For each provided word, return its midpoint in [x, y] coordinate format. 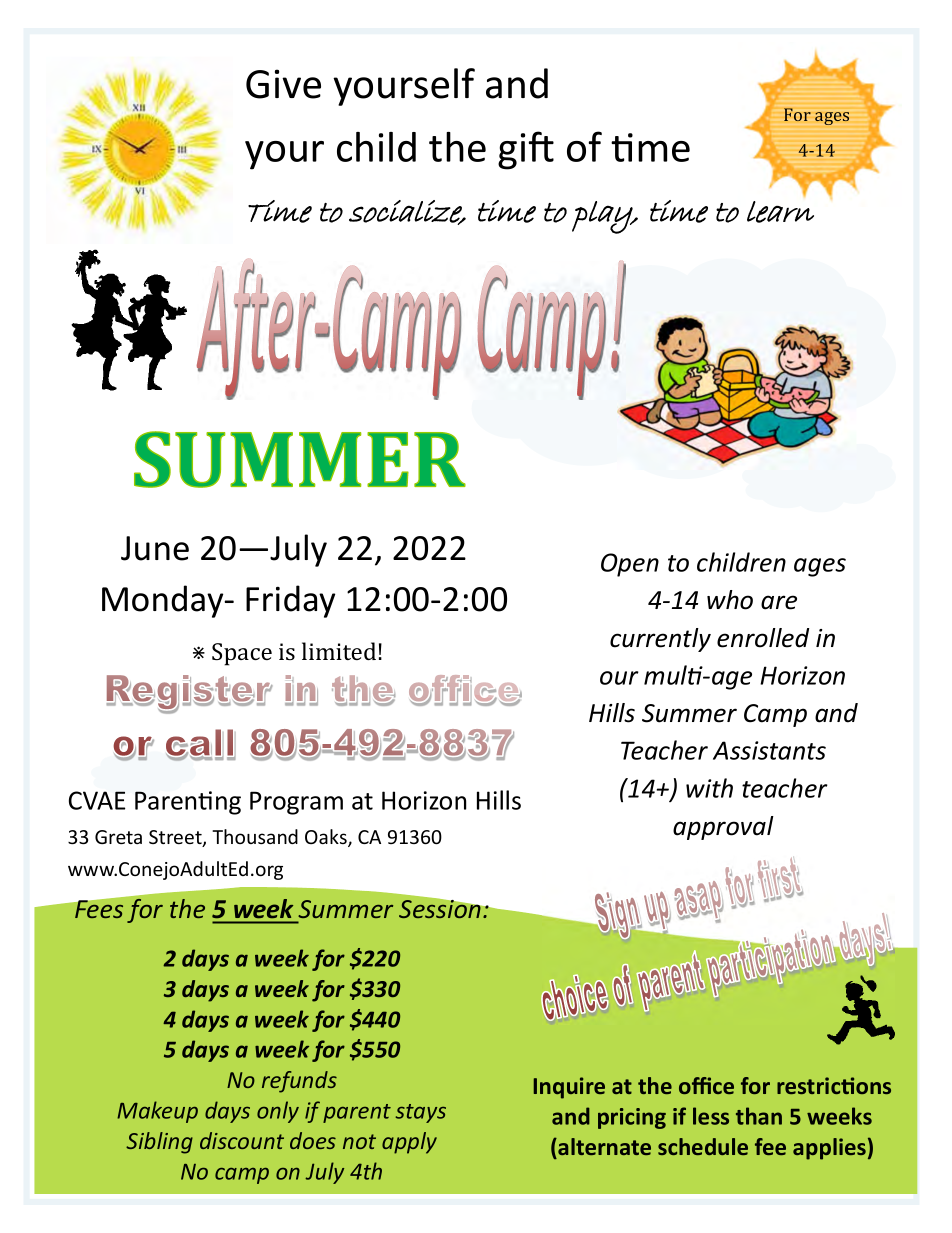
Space [242, 654]
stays [420, 1113]
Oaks [327, 838]
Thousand [255, 836]
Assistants [769, 750]
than [759, 1116]
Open [630, 565]
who [730, 600]
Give [283, 84]
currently [660, 640]
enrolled [763, 638]
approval [723, 828]
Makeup [157, 1112]
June [155, 548]
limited [339, 651]
